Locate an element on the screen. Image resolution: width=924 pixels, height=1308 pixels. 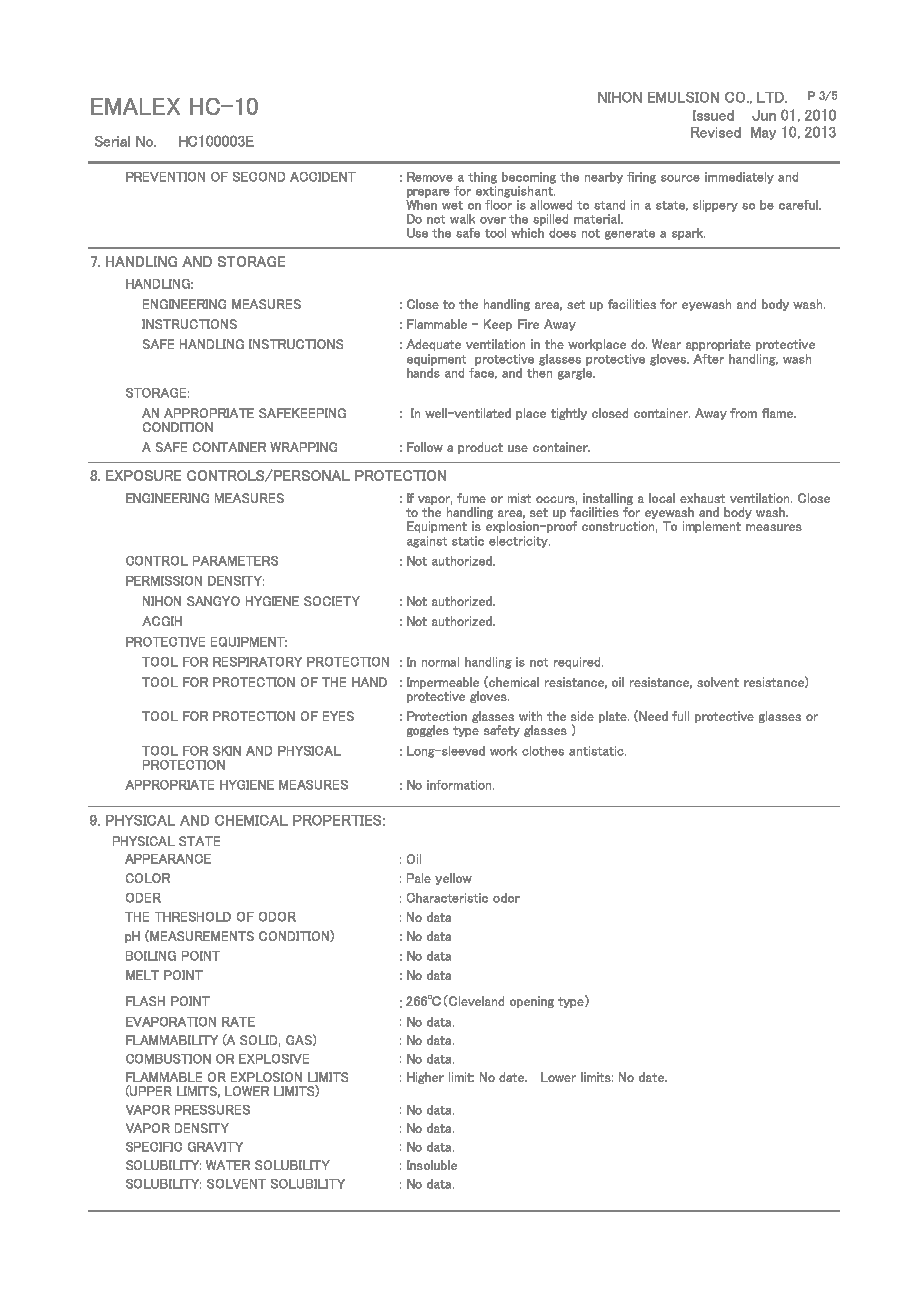
PERMISSION is located at coordinates (164, 581).
